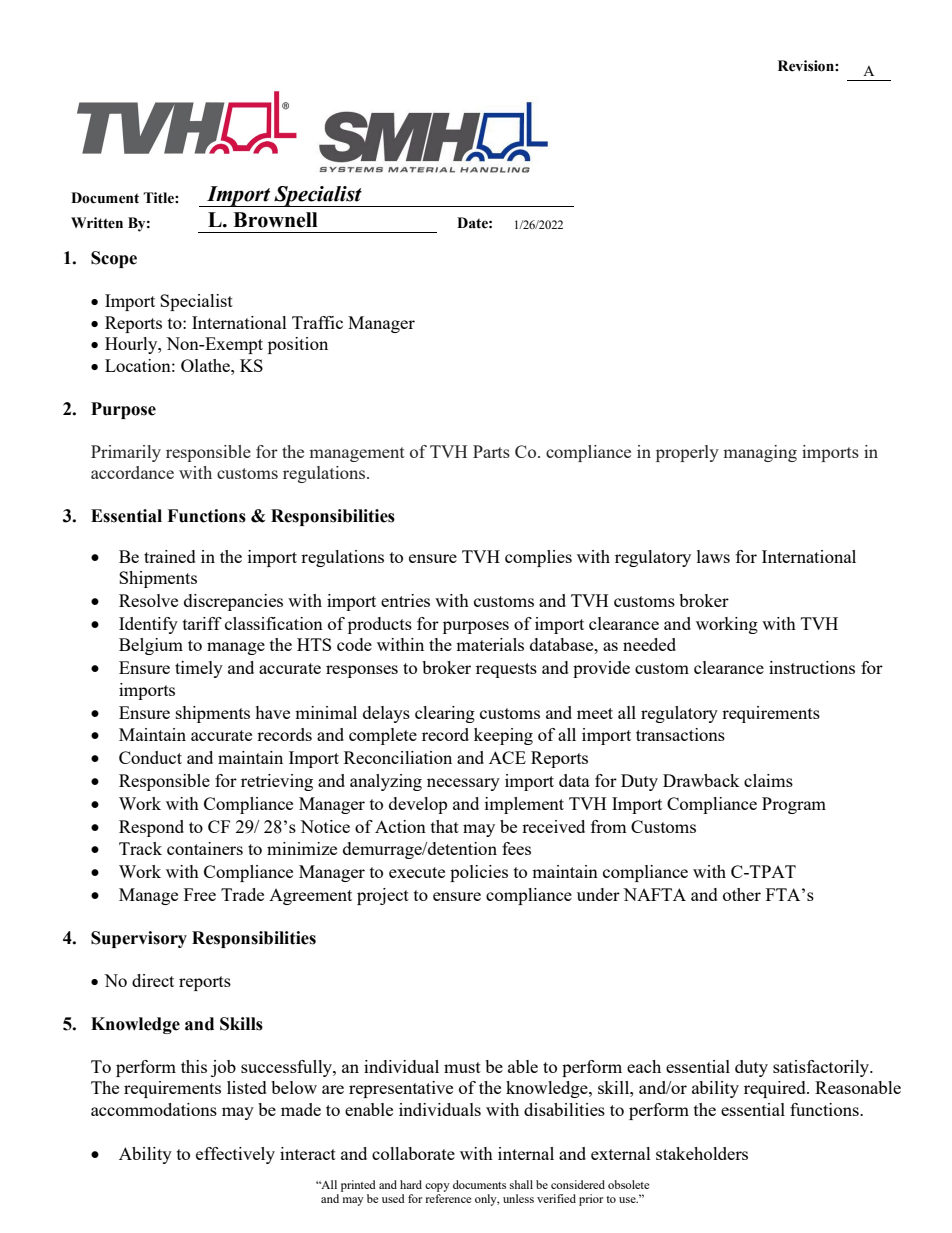 The image size is (952, 1233). What do you see at coordinates (491, 451) in the screenshot?
I see `Parts` at bounding box center [491, 451].
